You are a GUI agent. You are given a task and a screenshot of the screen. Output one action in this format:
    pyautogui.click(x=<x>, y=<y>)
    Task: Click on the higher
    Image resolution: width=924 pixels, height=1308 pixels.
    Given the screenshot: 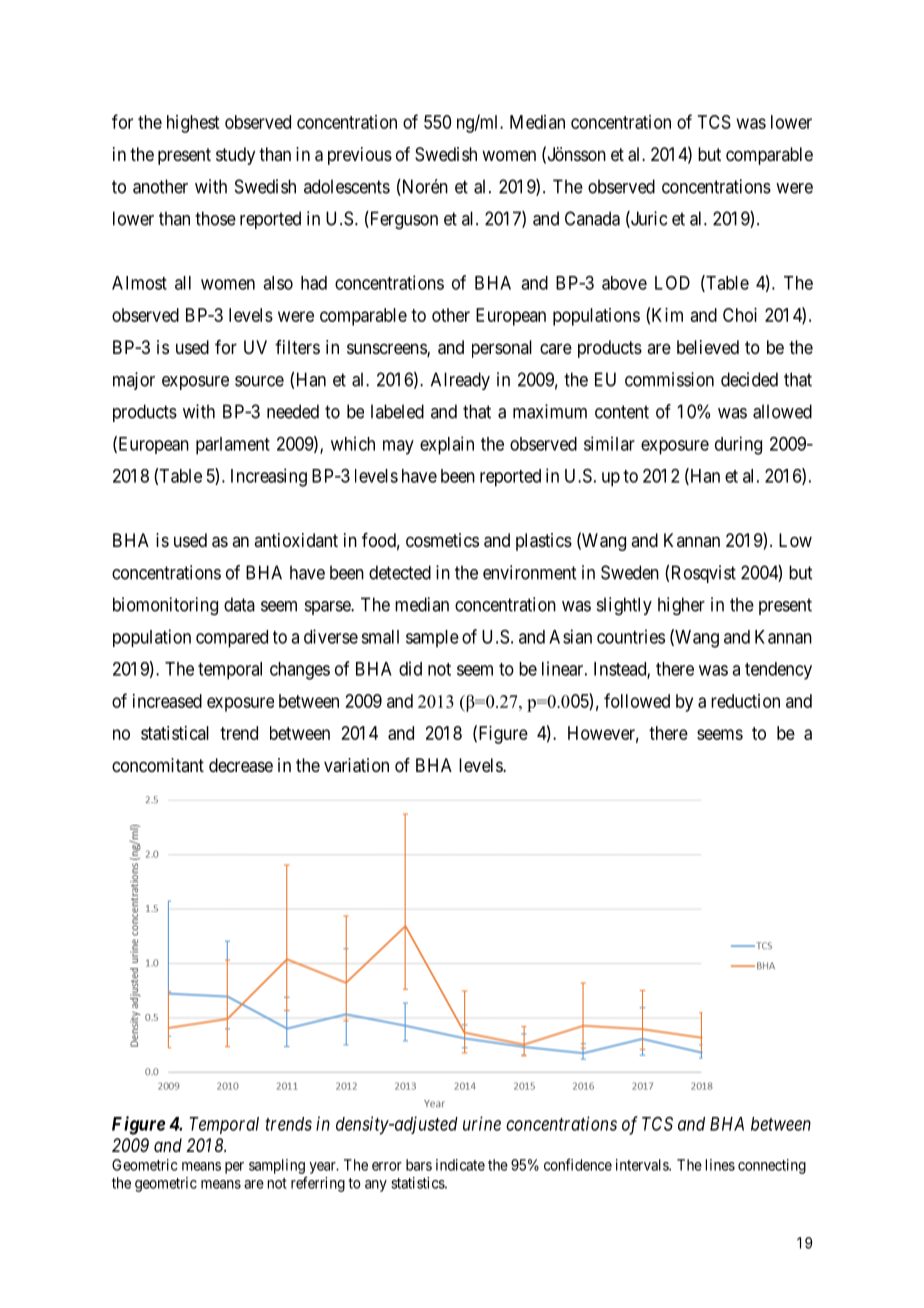 What is the action you would take?
    pyautogui.click(x=681, y=606)
